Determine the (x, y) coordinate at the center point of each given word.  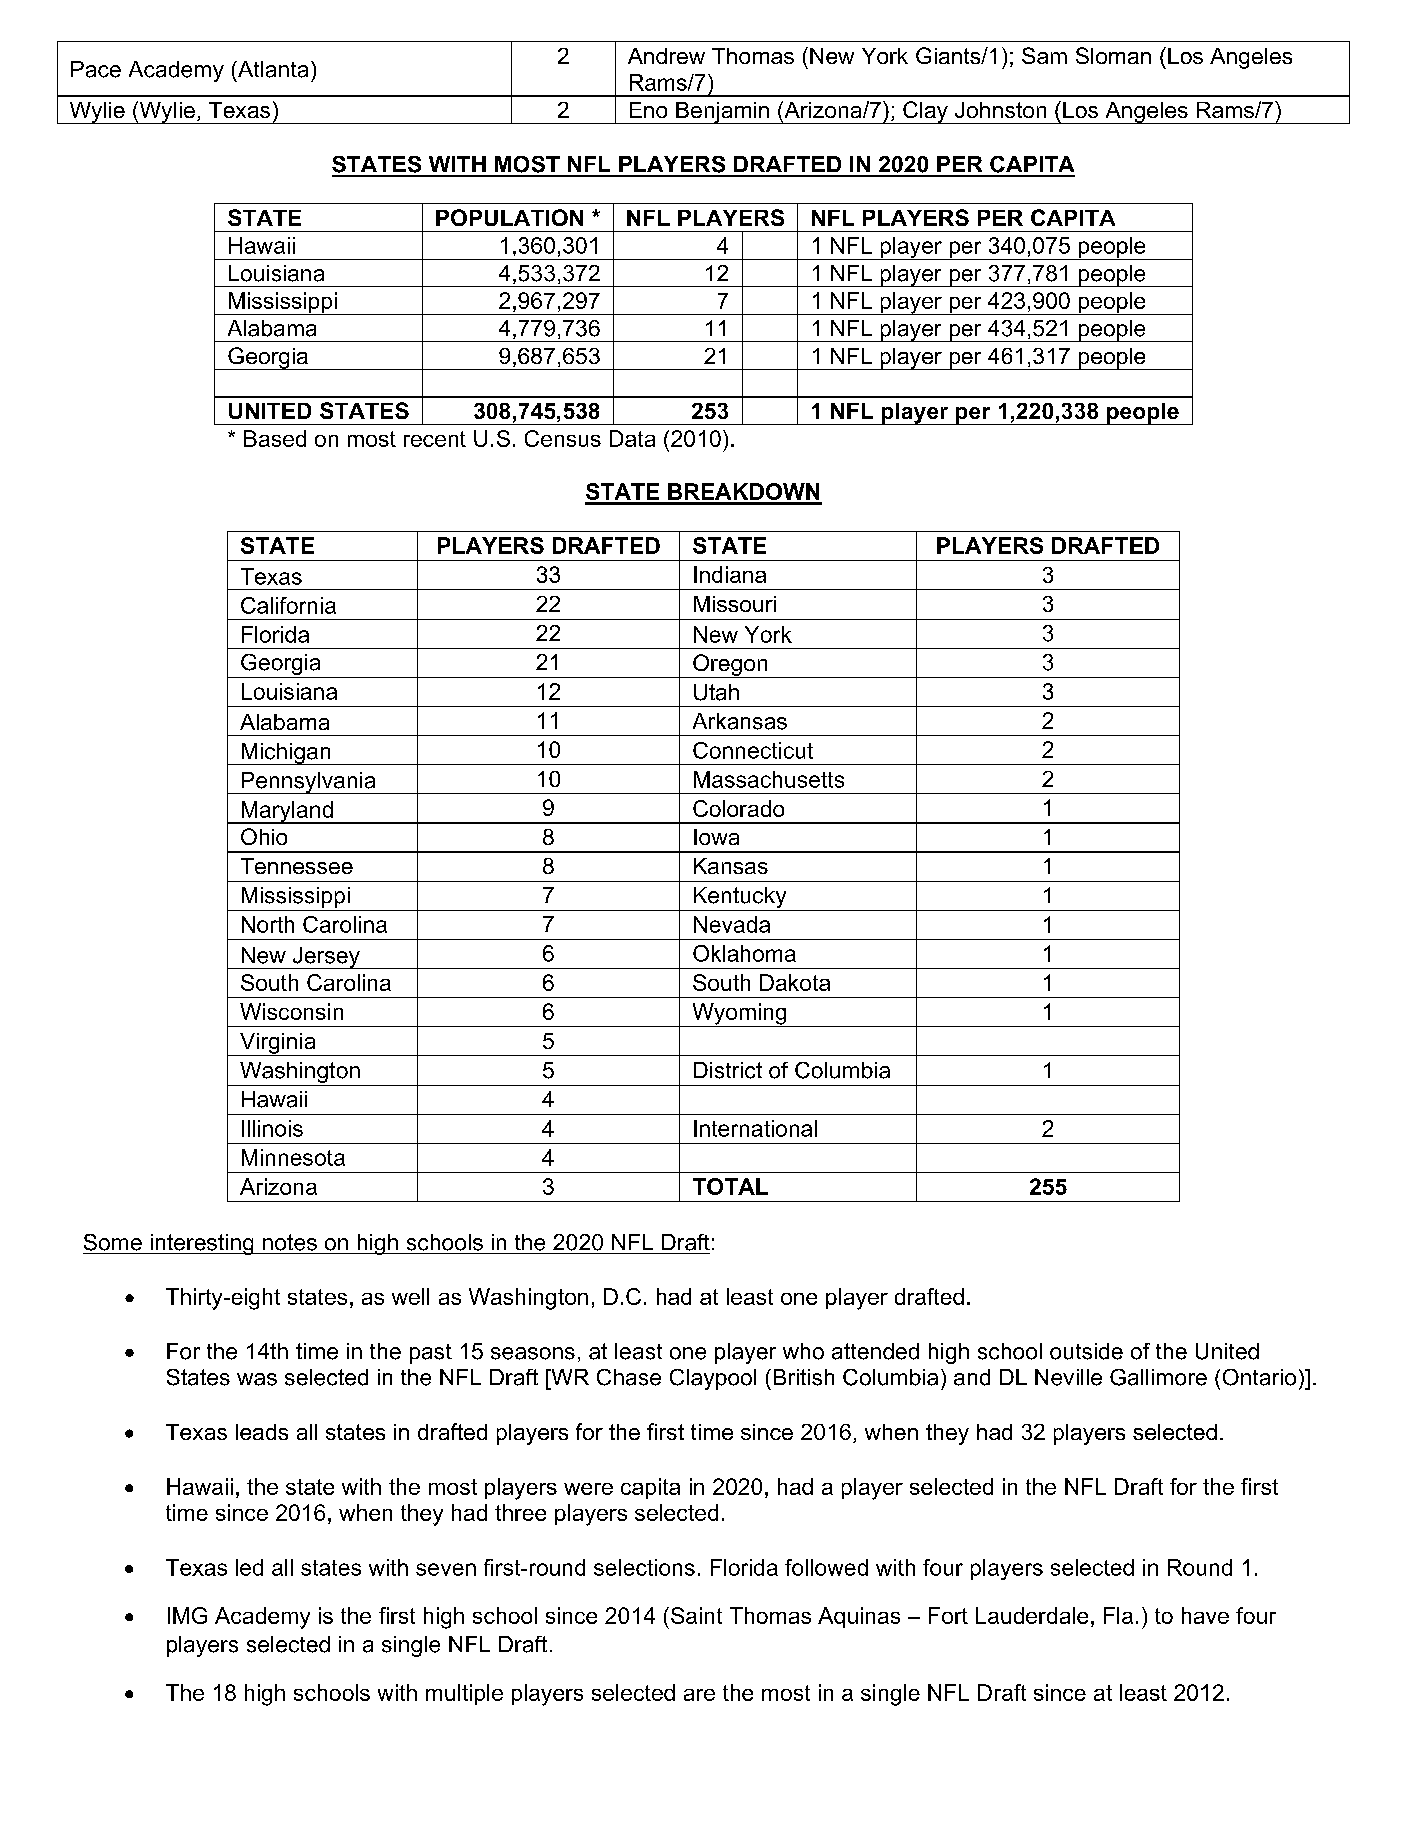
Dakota (795, 982)
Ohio (264, 836)
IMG (187, 1615)
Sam (1044, 55)
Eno (648, 110)
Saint (696, 1615)
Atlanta (272, 69)
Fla (1118, 1615)
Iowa (716, 837)
